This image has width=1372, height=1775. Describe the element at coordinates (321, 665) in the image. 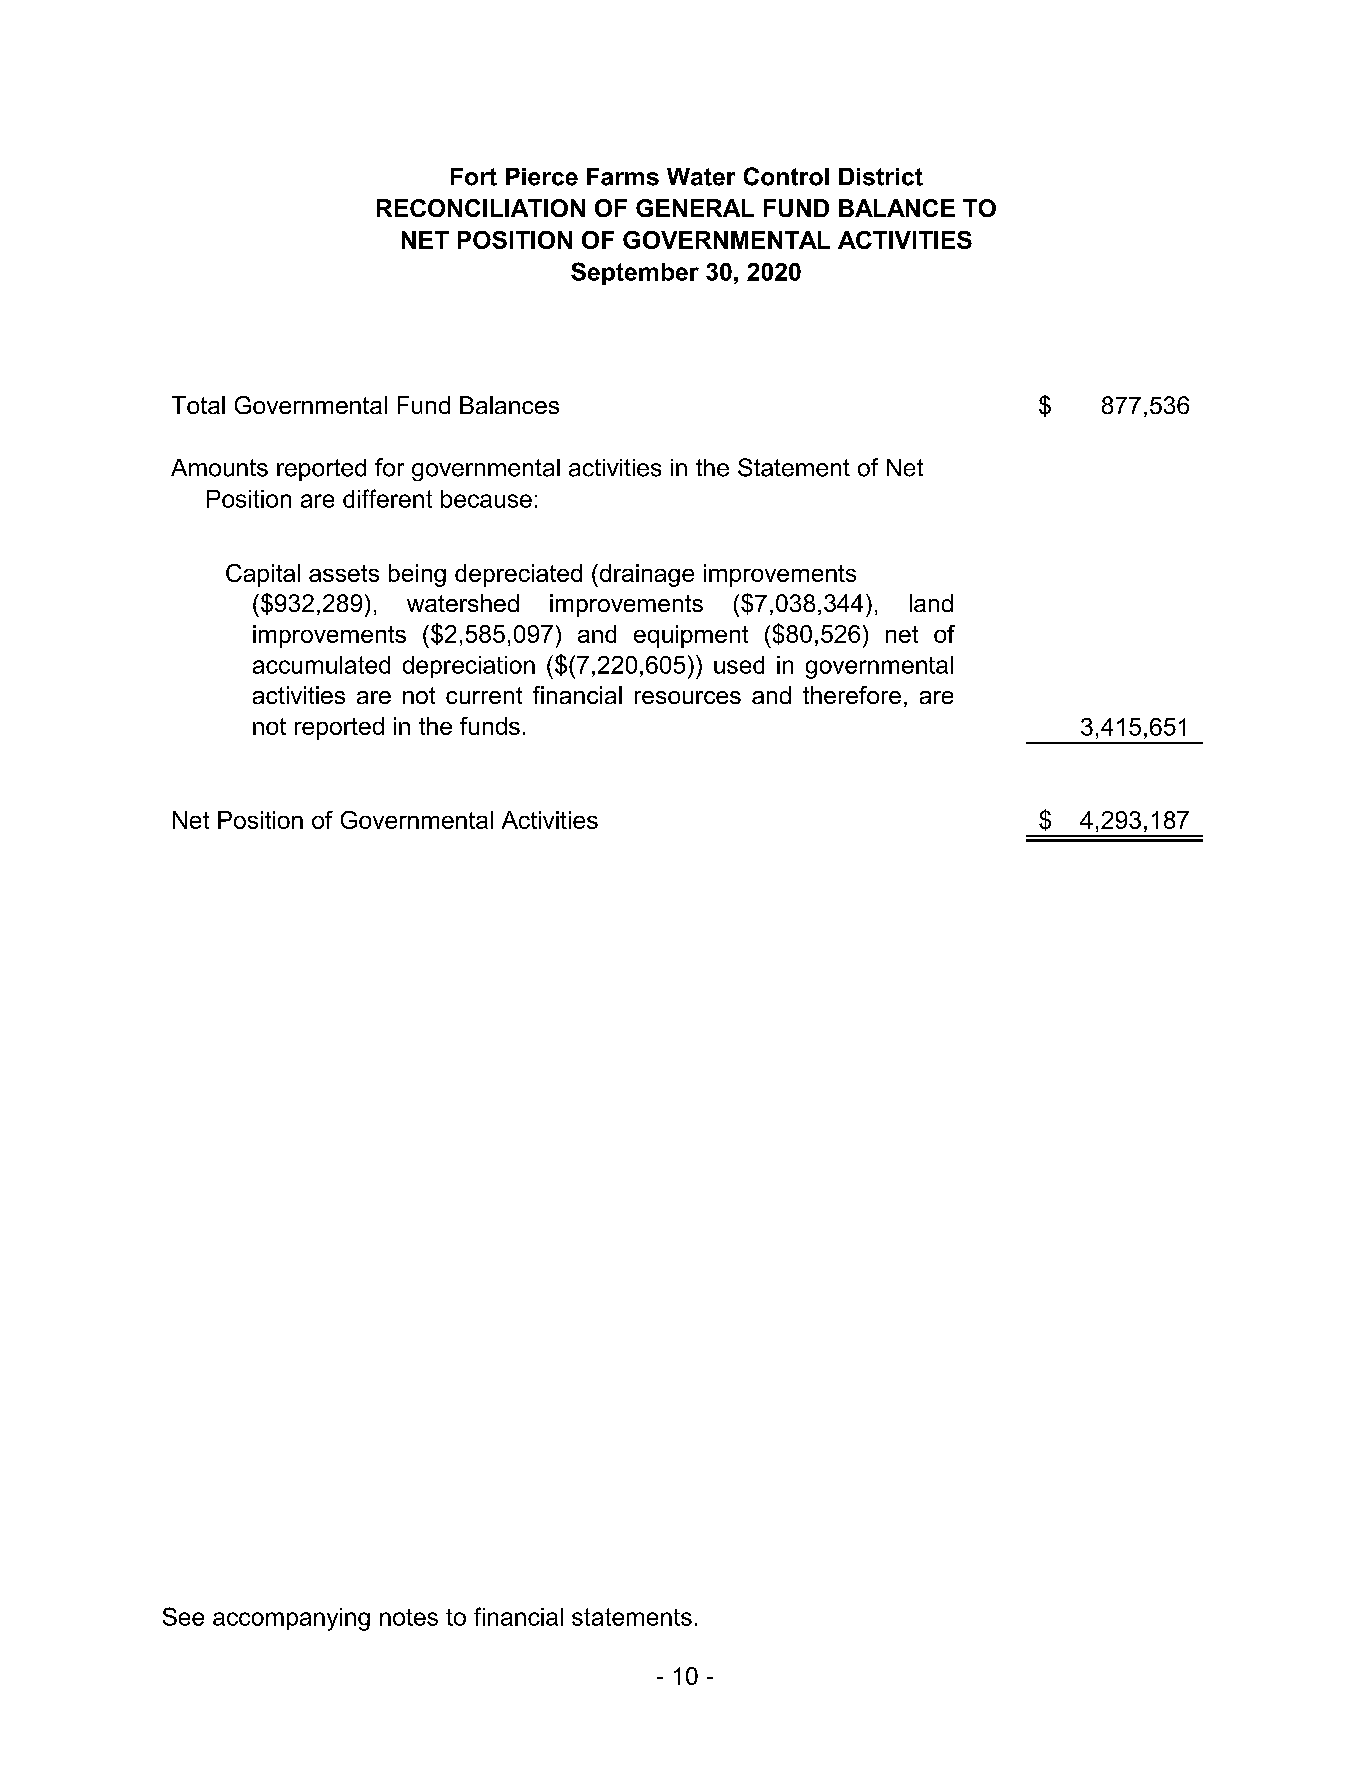

I see `accumulated` at that location.
